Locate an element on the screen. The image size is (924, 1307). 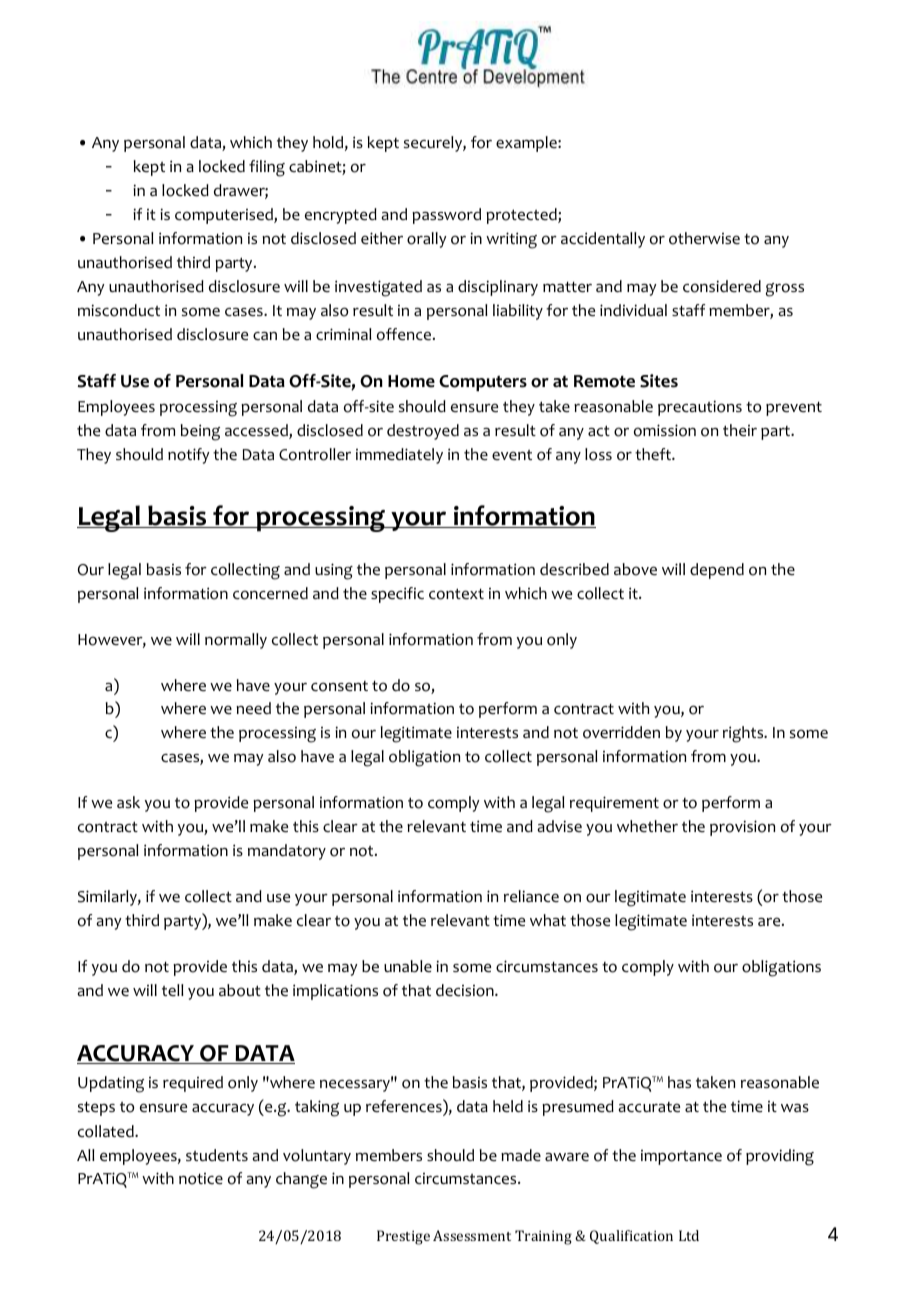
provision is located at coordinates (742, 828).
